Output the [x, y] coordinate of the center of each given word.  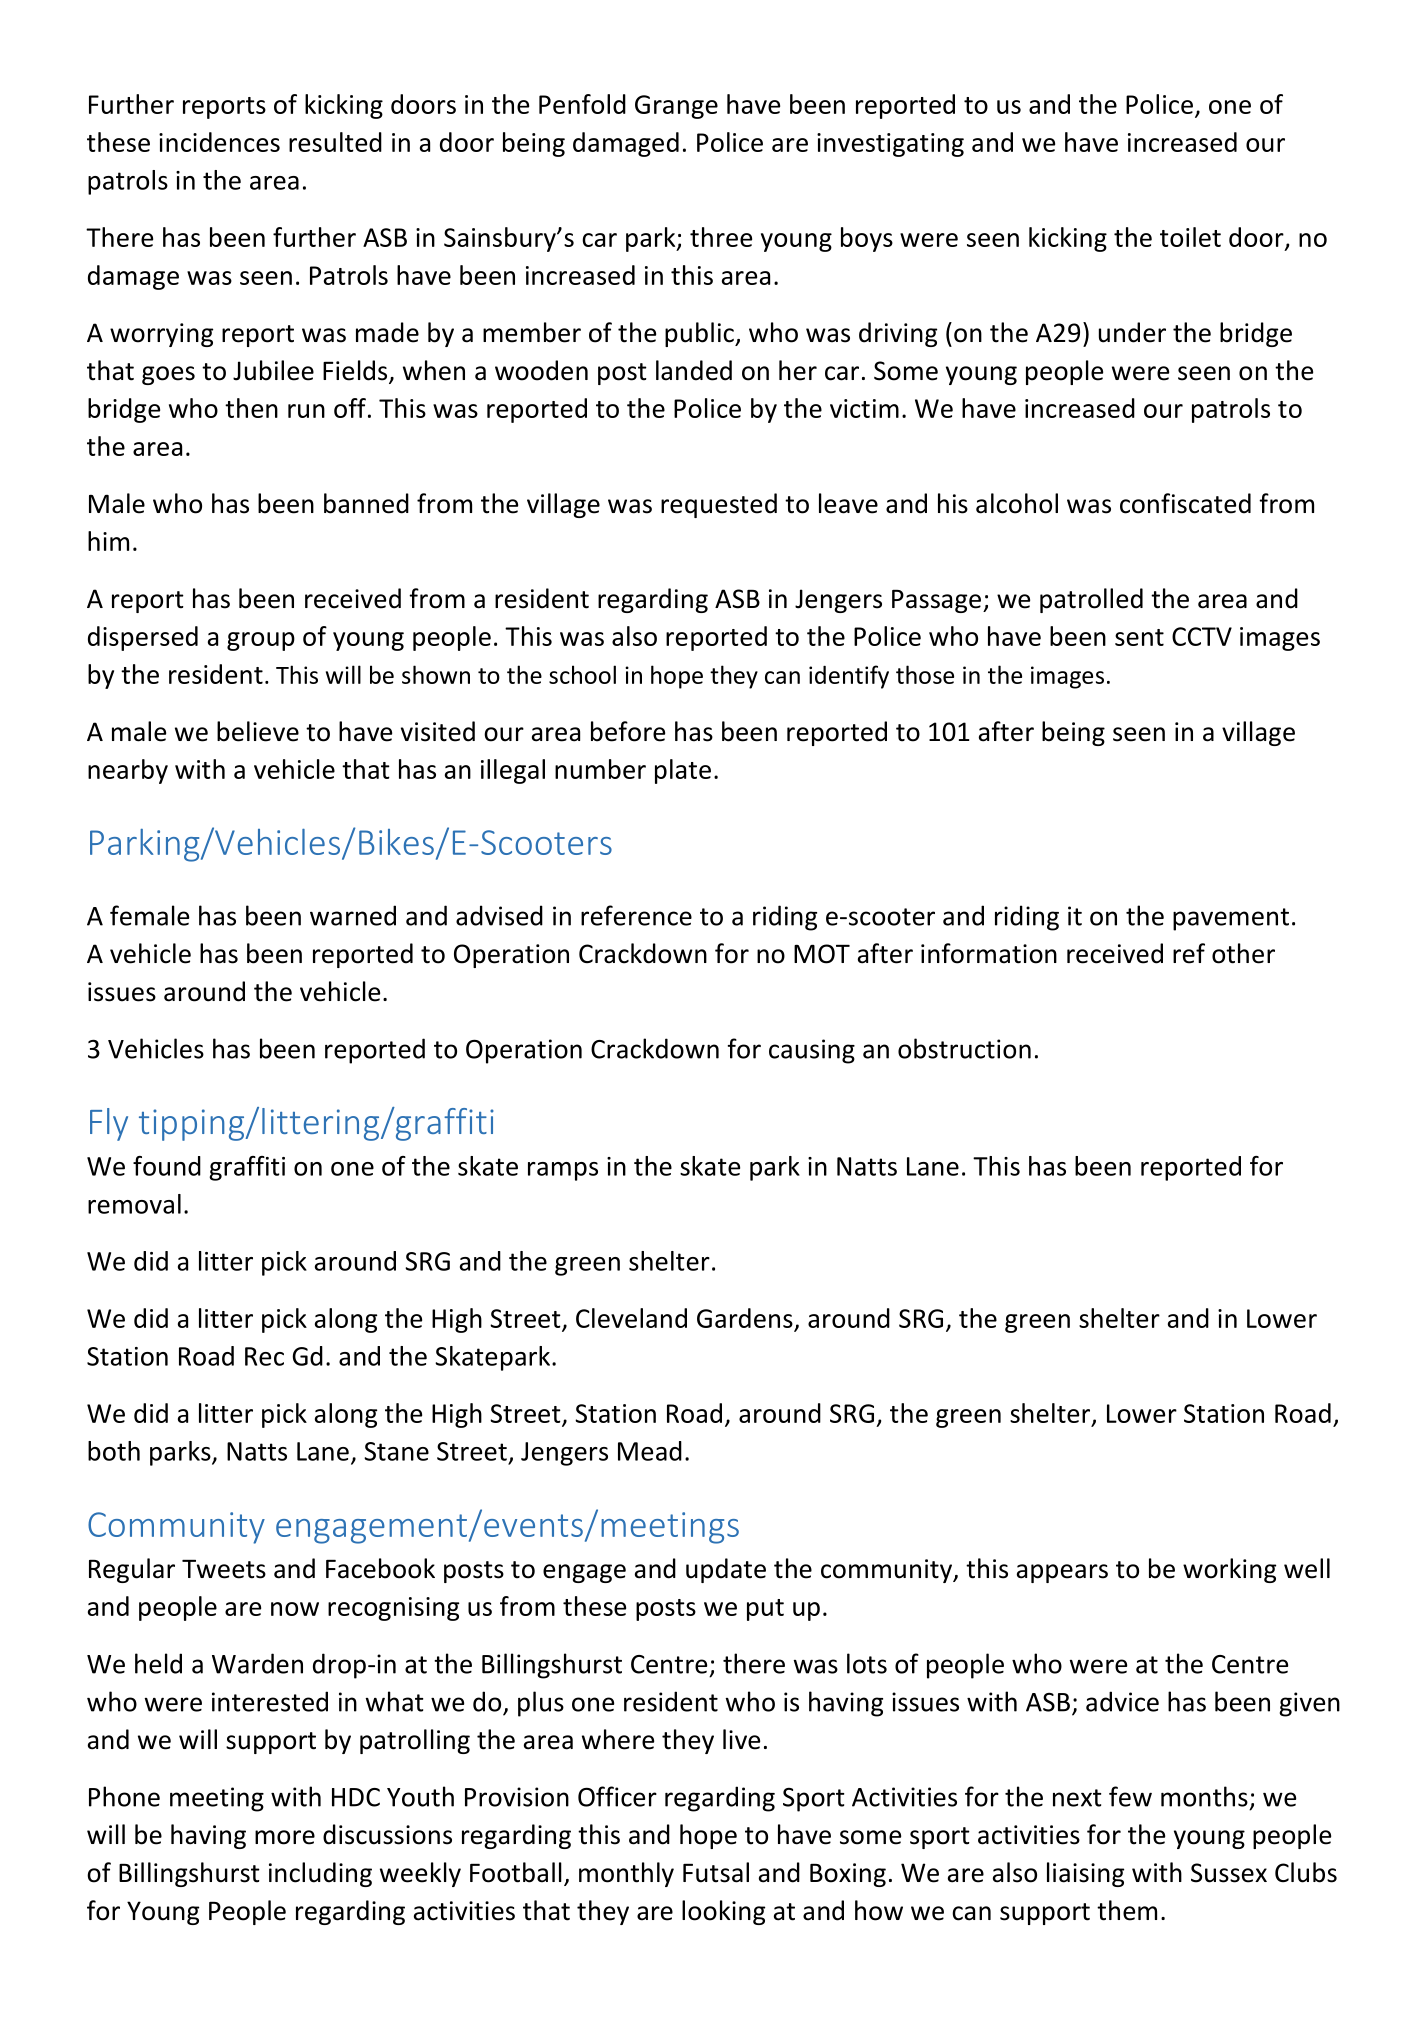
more [285, 1837]
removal [134, 1204]
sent [1139, 637]
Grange [676, 107]
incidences [219, 142]
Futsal [716, 1872]
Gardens [746, 1319]
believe [258, 731]
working [1229, 1570]
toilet [1190, 237]
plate [683, 771]
